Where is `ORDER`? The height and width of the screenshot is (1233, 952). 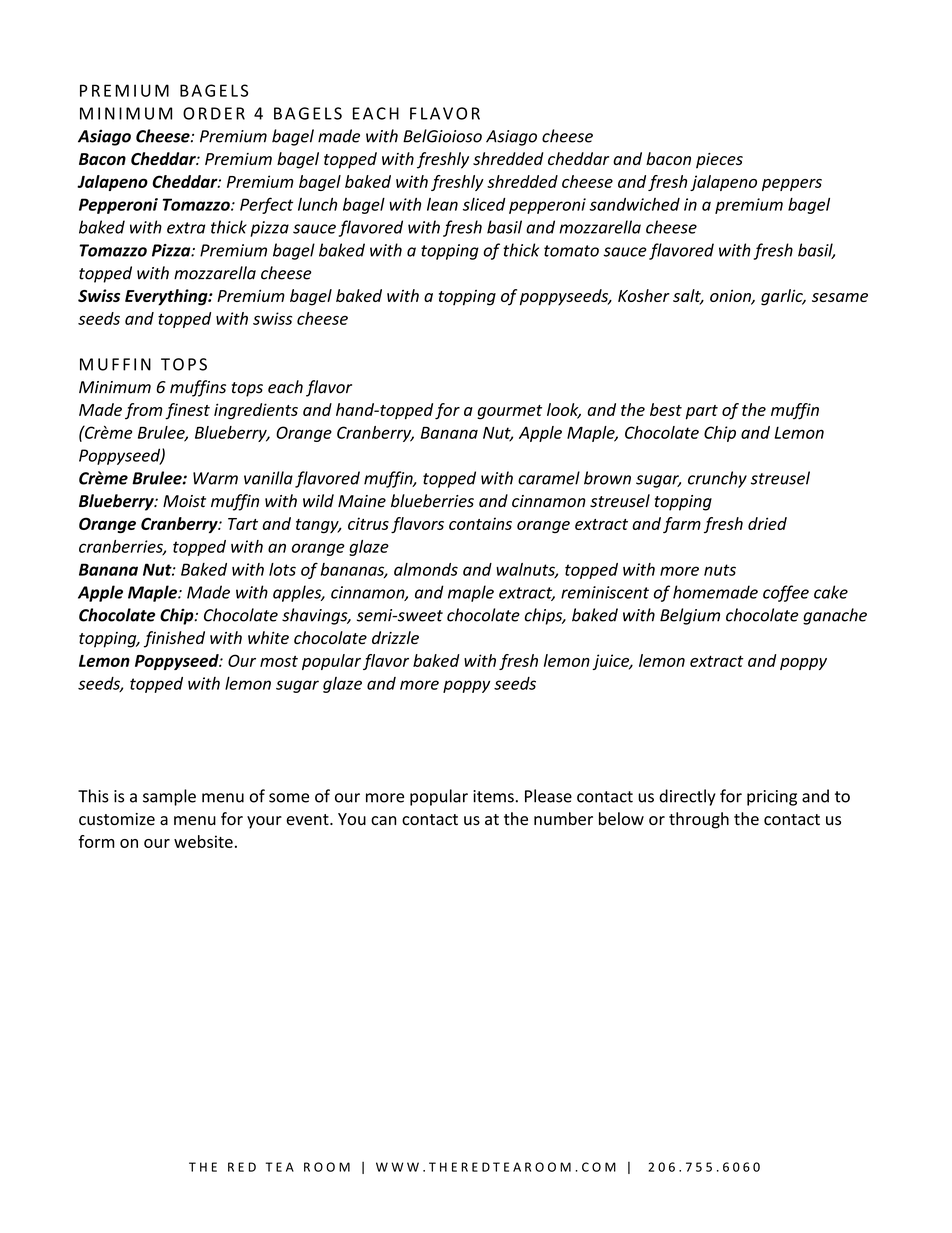 ORDER is located at coordinates (214, 113).
